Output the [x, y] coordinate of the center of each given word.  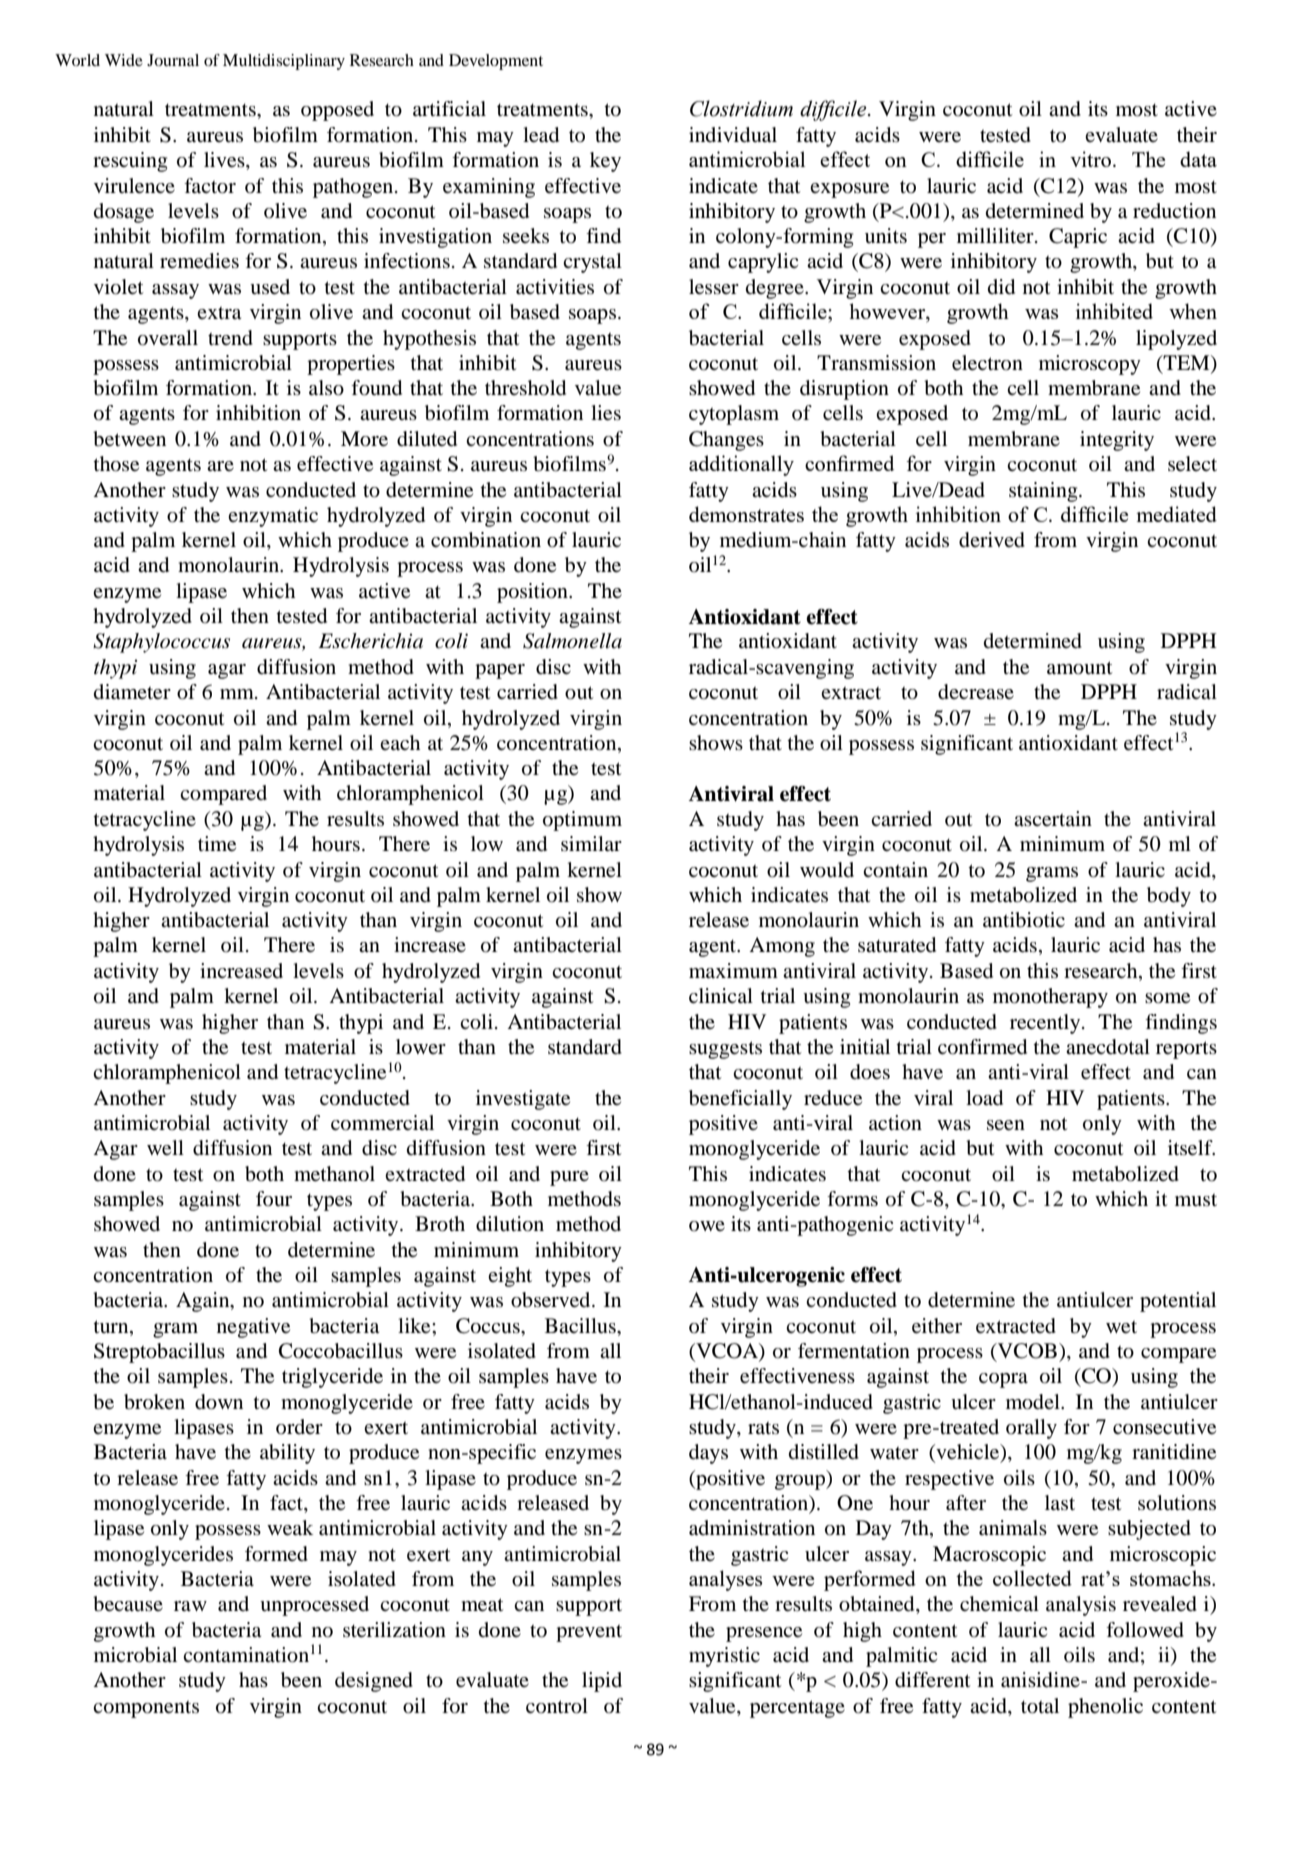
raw [190, 1606]
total [1040, 1706]
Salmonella [572, 641]
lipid [602, 1682]
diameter [132, 692]
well [165, 1148]
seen [1006, 1125]
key [605, 162]
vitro [1090, 159]
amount [1080, 668]
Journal [173, 60]
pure [569, 1178]
